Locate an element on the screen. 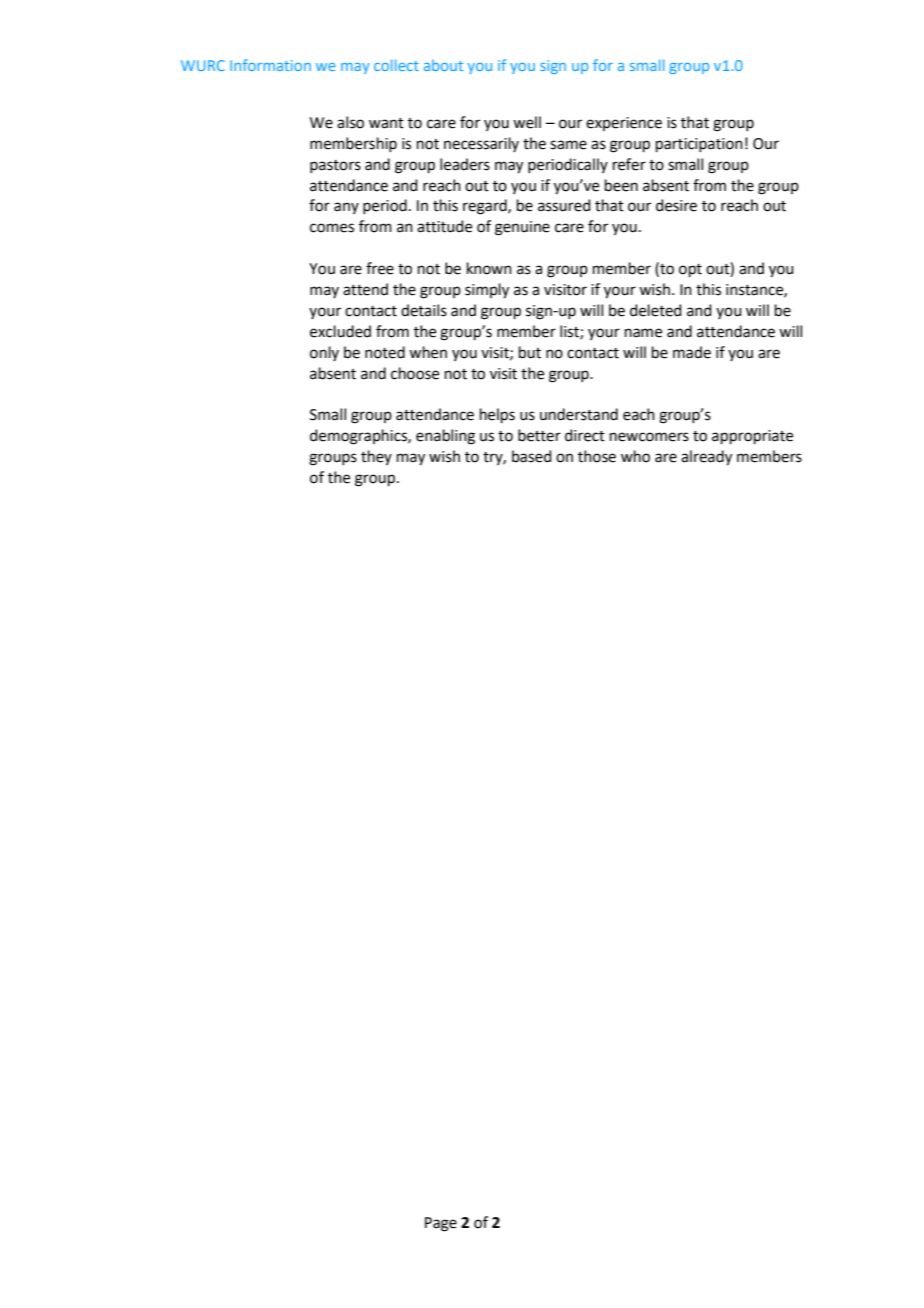  Page is located at coordinates (441, 1224).
